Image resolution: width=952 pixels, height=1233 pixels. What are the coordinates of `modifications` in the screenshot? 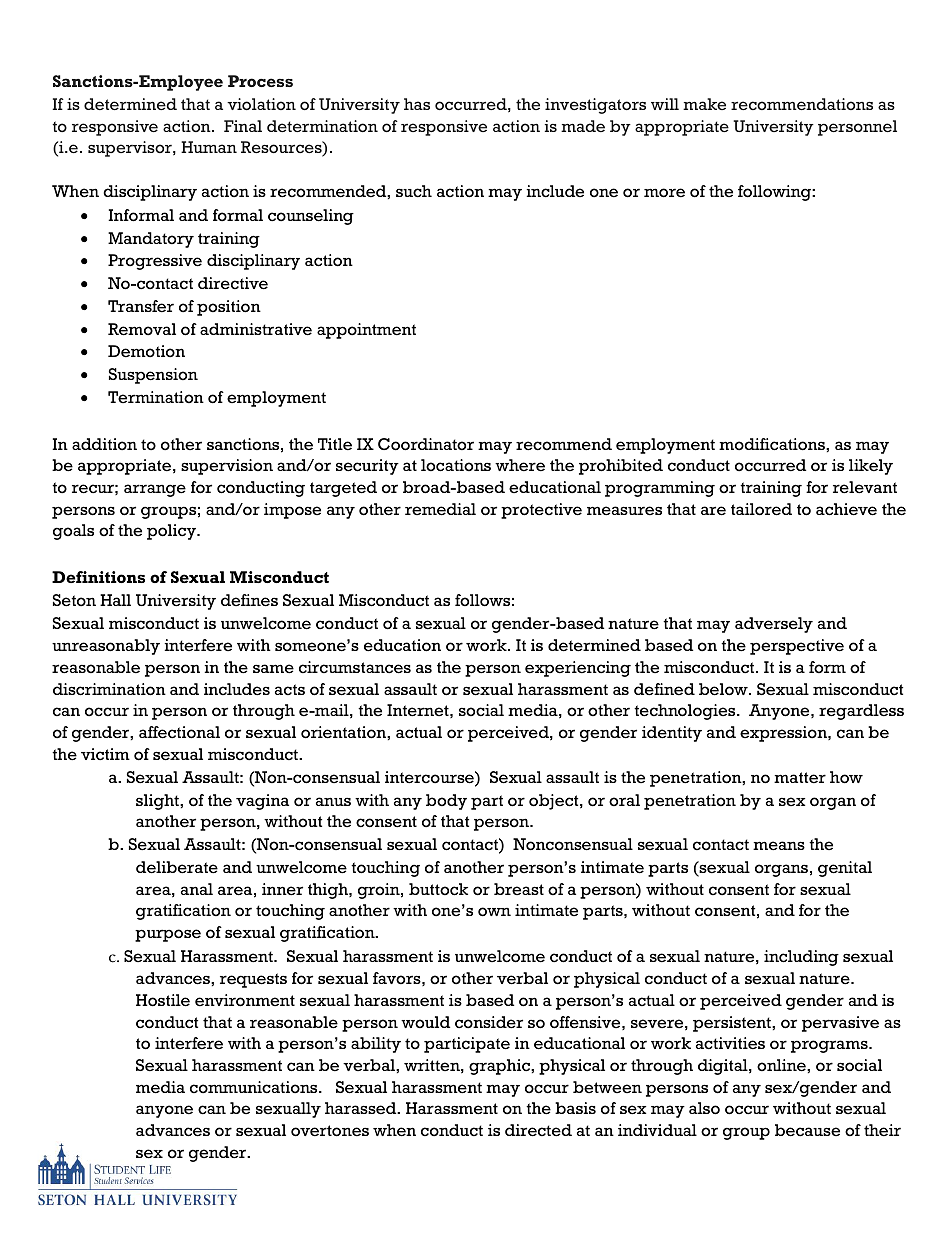 It's located at (773, 444).
